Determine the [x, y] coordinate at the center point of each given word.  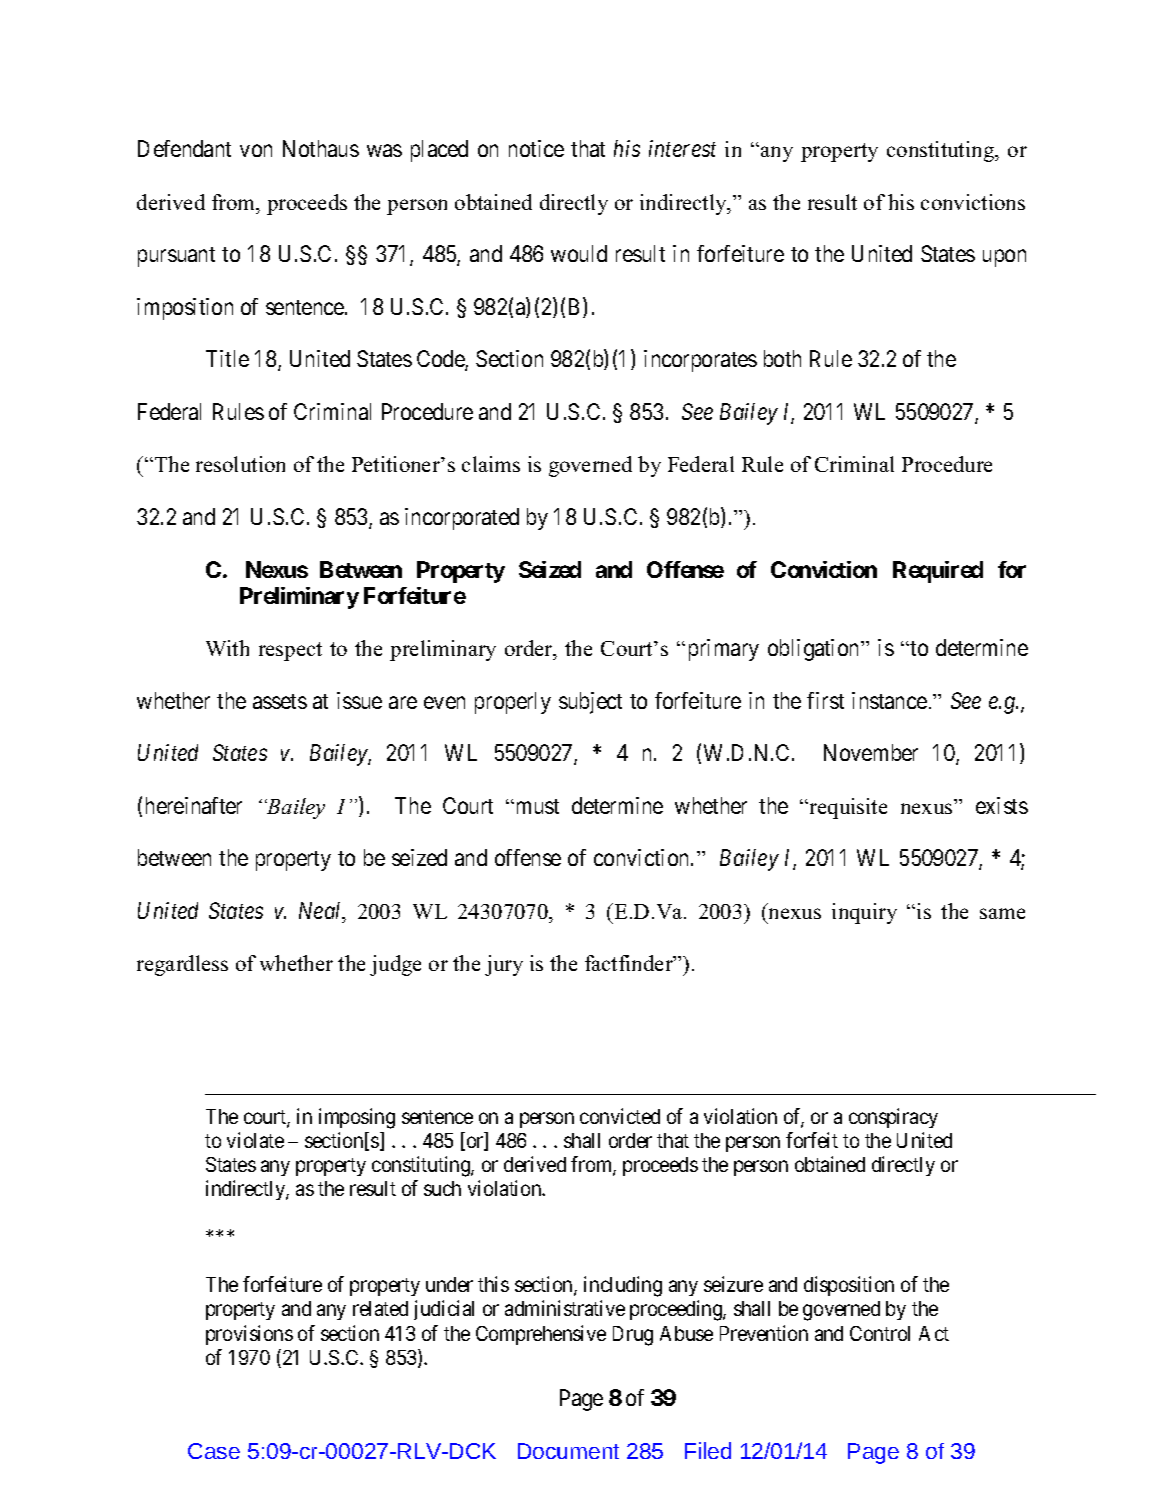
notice [536, 148]
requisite [848, 808]
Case [214, 1451]
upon [1004, 258]
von [256, 151]
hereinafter [194, 805]
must [538, 806]
